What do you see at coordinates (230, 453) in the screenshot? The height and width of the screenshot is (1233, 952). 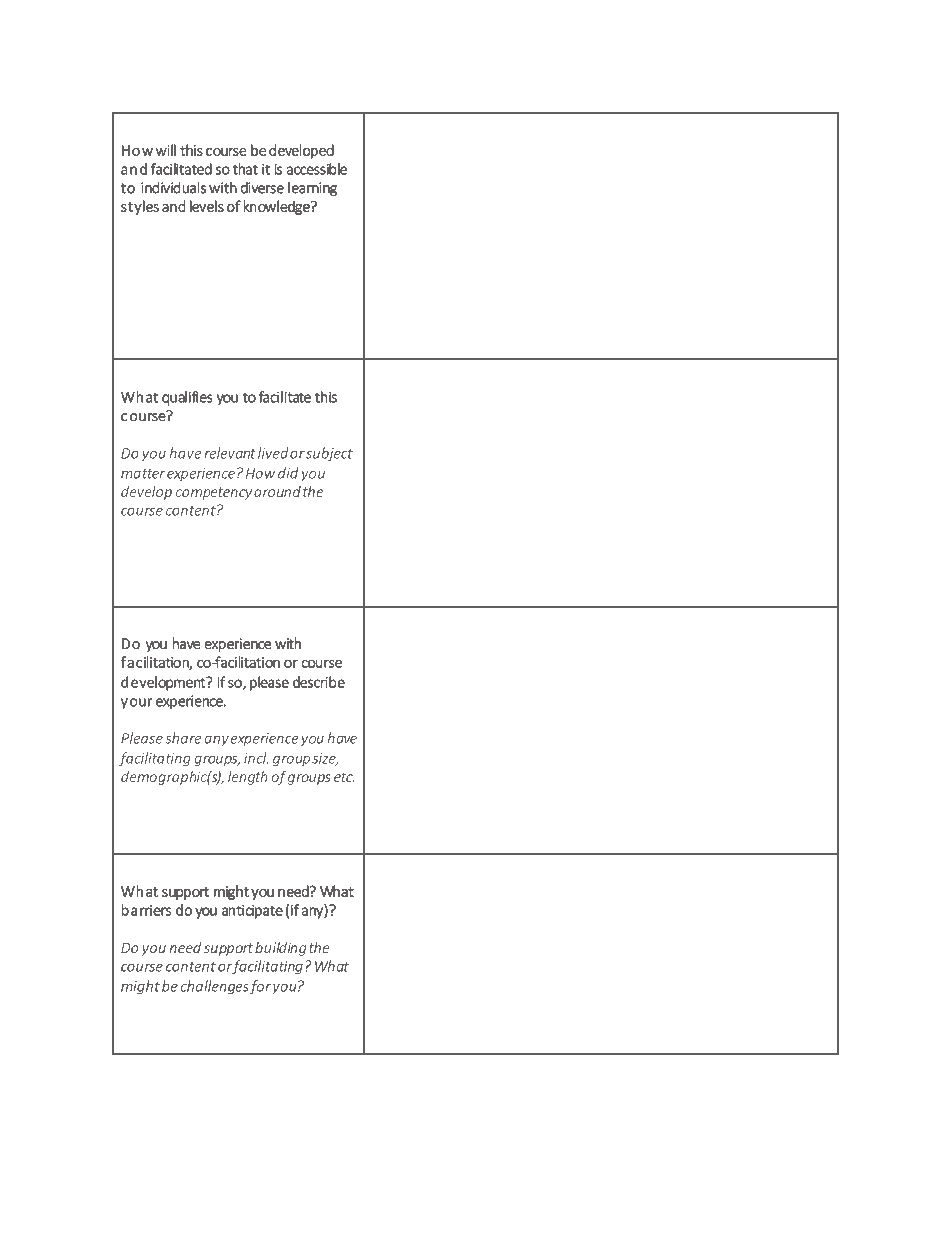 I see `relevant` at bounding box center [230, 453].
